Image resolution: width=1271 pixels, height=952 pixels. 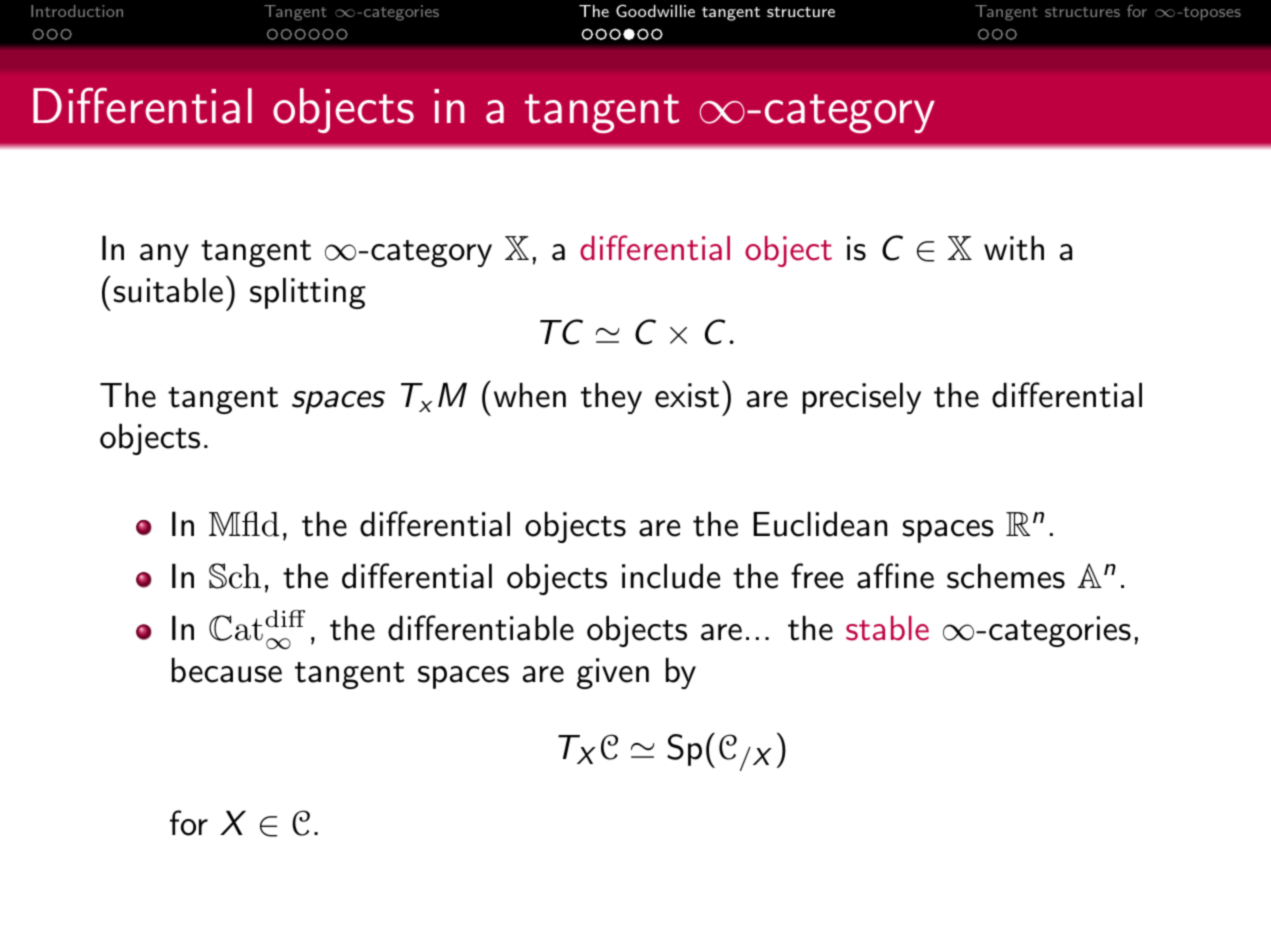 What do you see at coordinates (887, 628) in the screenshot?
I see `stable` at bounding box center [887, 628].
